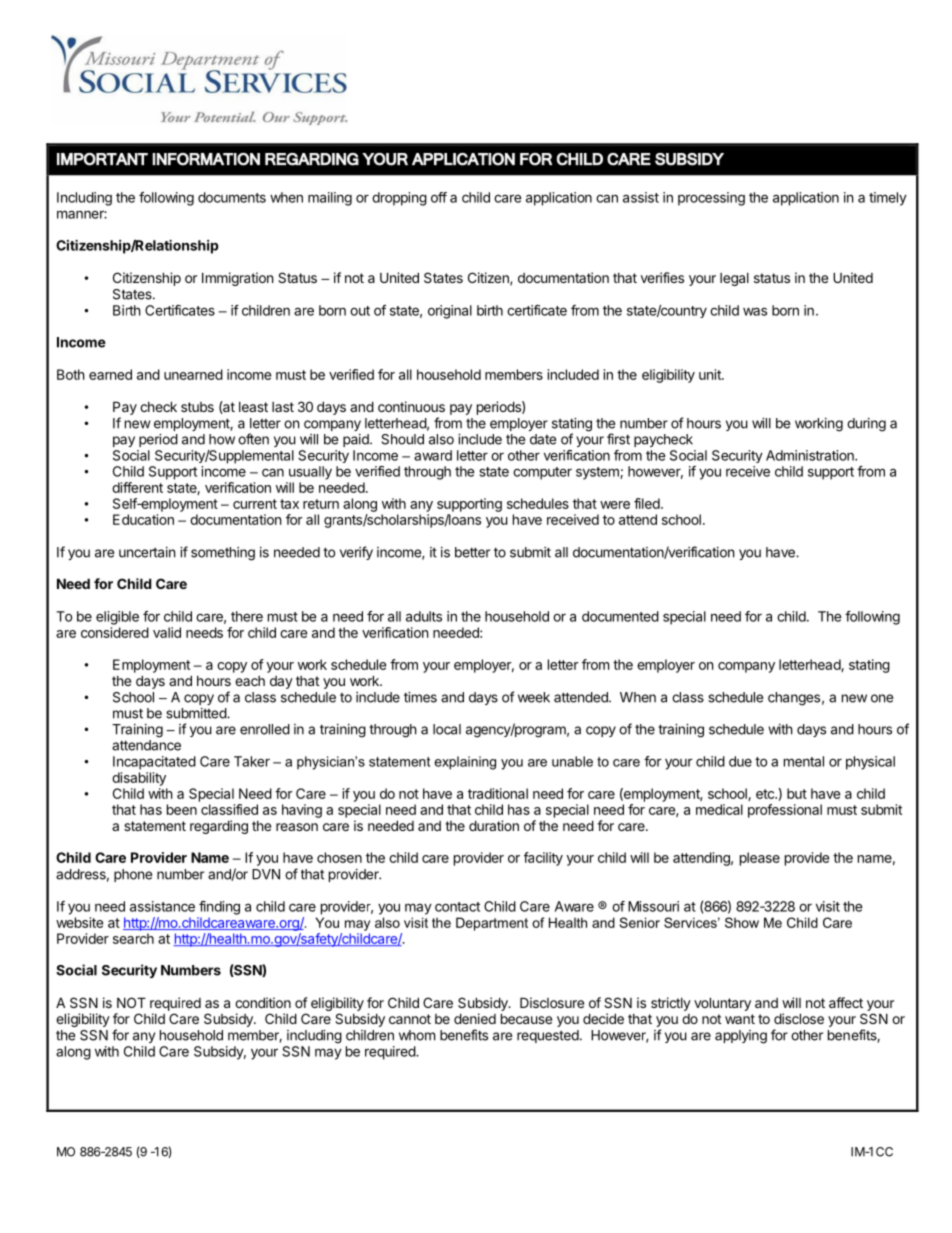 The width and height of the image is (952, 1233). I want to click on condition, so click(263, 1002).
